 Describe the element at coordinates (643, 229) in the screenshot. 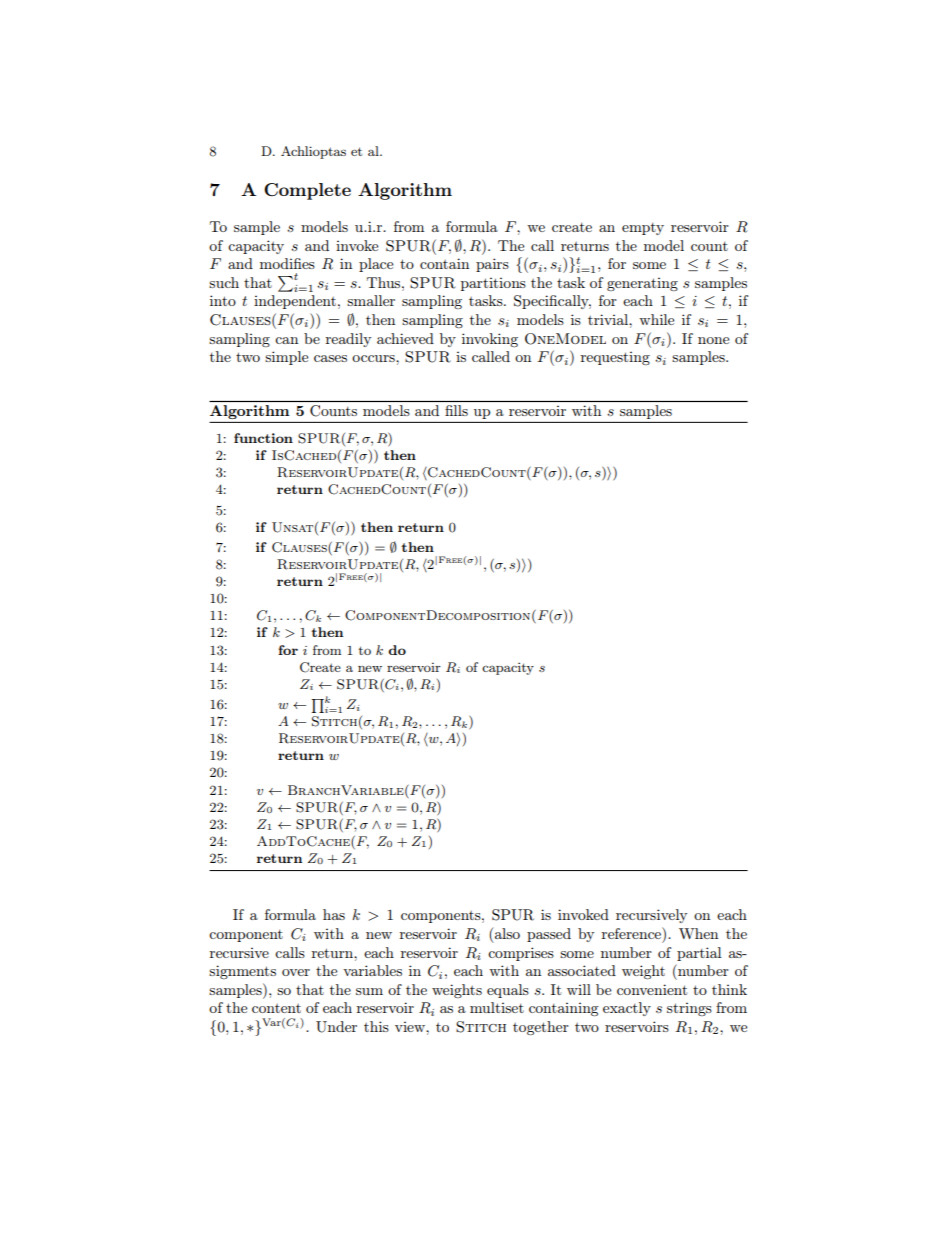

I see `empty` at that location.
